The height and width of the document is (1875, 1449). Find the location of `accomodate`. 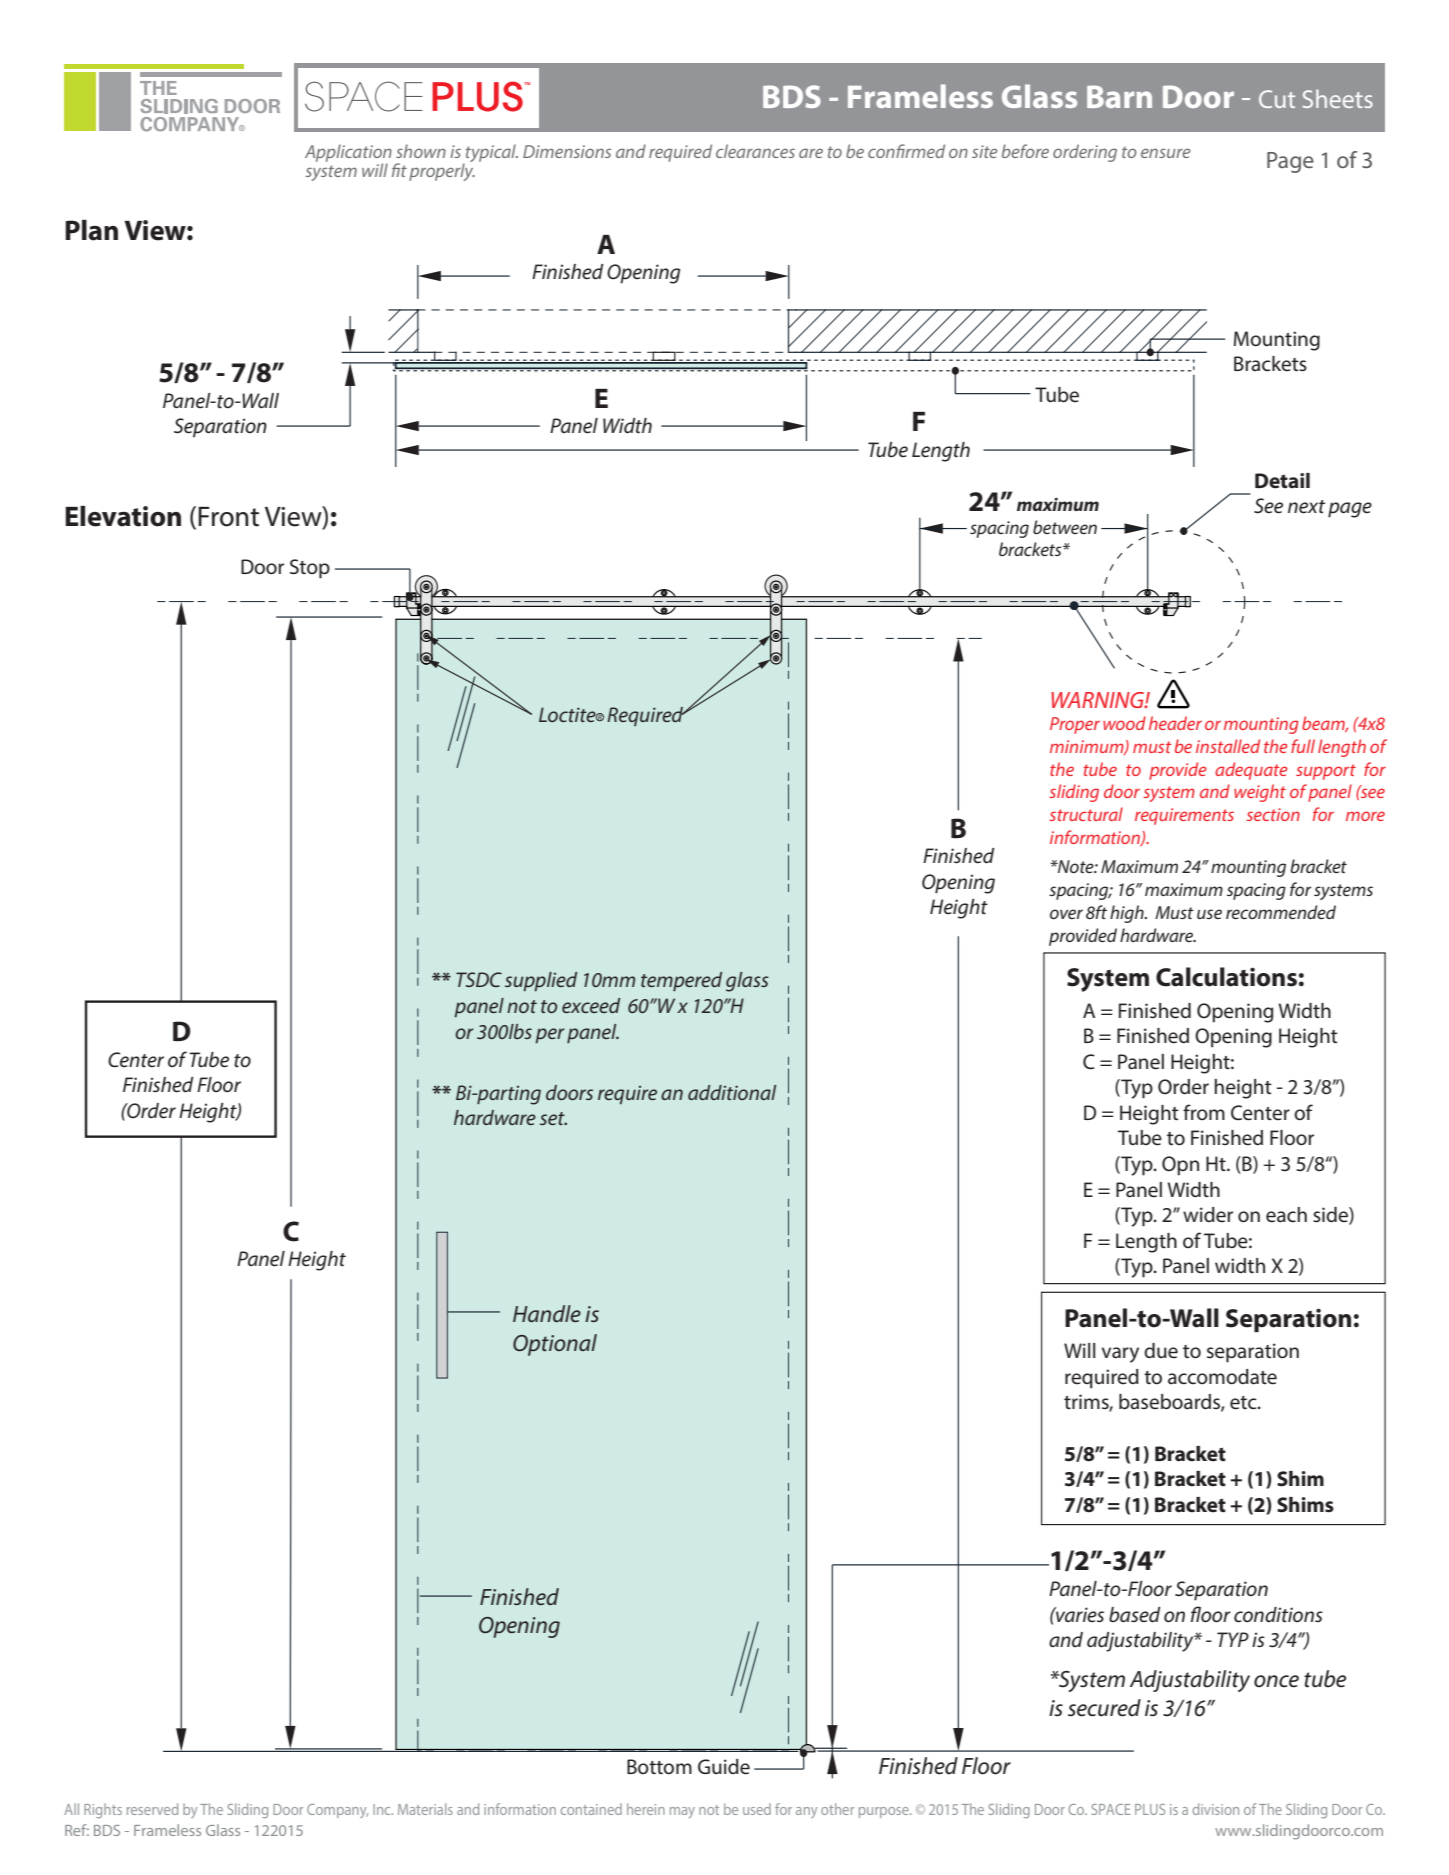

accomodate is located at coordinates (1222, 1377).
